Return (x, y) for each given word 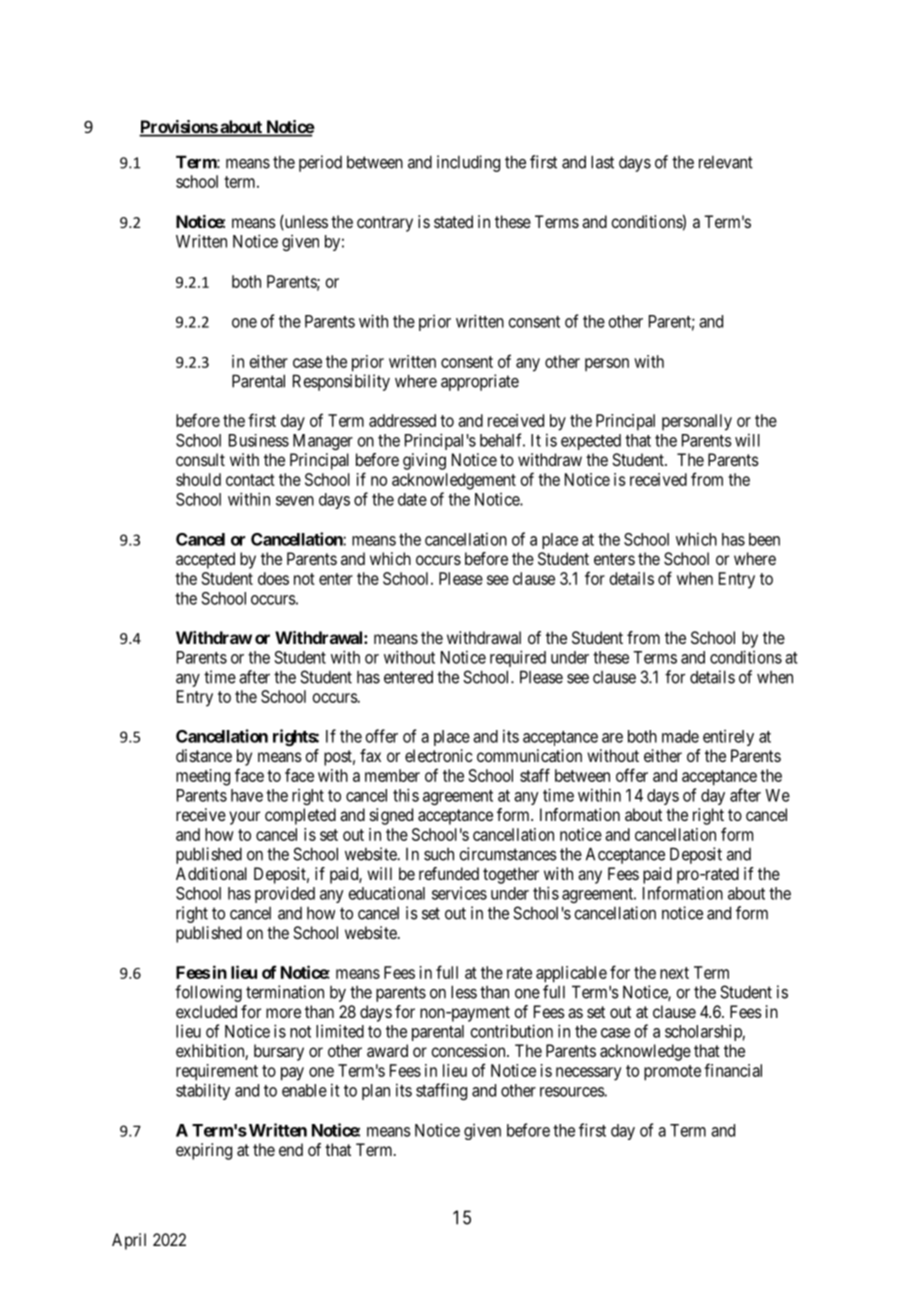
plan (376, 1092)
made (680, 736)
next (674, 973)
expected (591, 442)
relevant (726, 162)
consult (200, 459)
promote (672, 1073)
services (459, 893)
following (208, 993)
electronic (439, 755)
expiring (204, 1151)
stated (453, 221)
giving (424, 461)
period (320, 163)
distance (204, 755)
